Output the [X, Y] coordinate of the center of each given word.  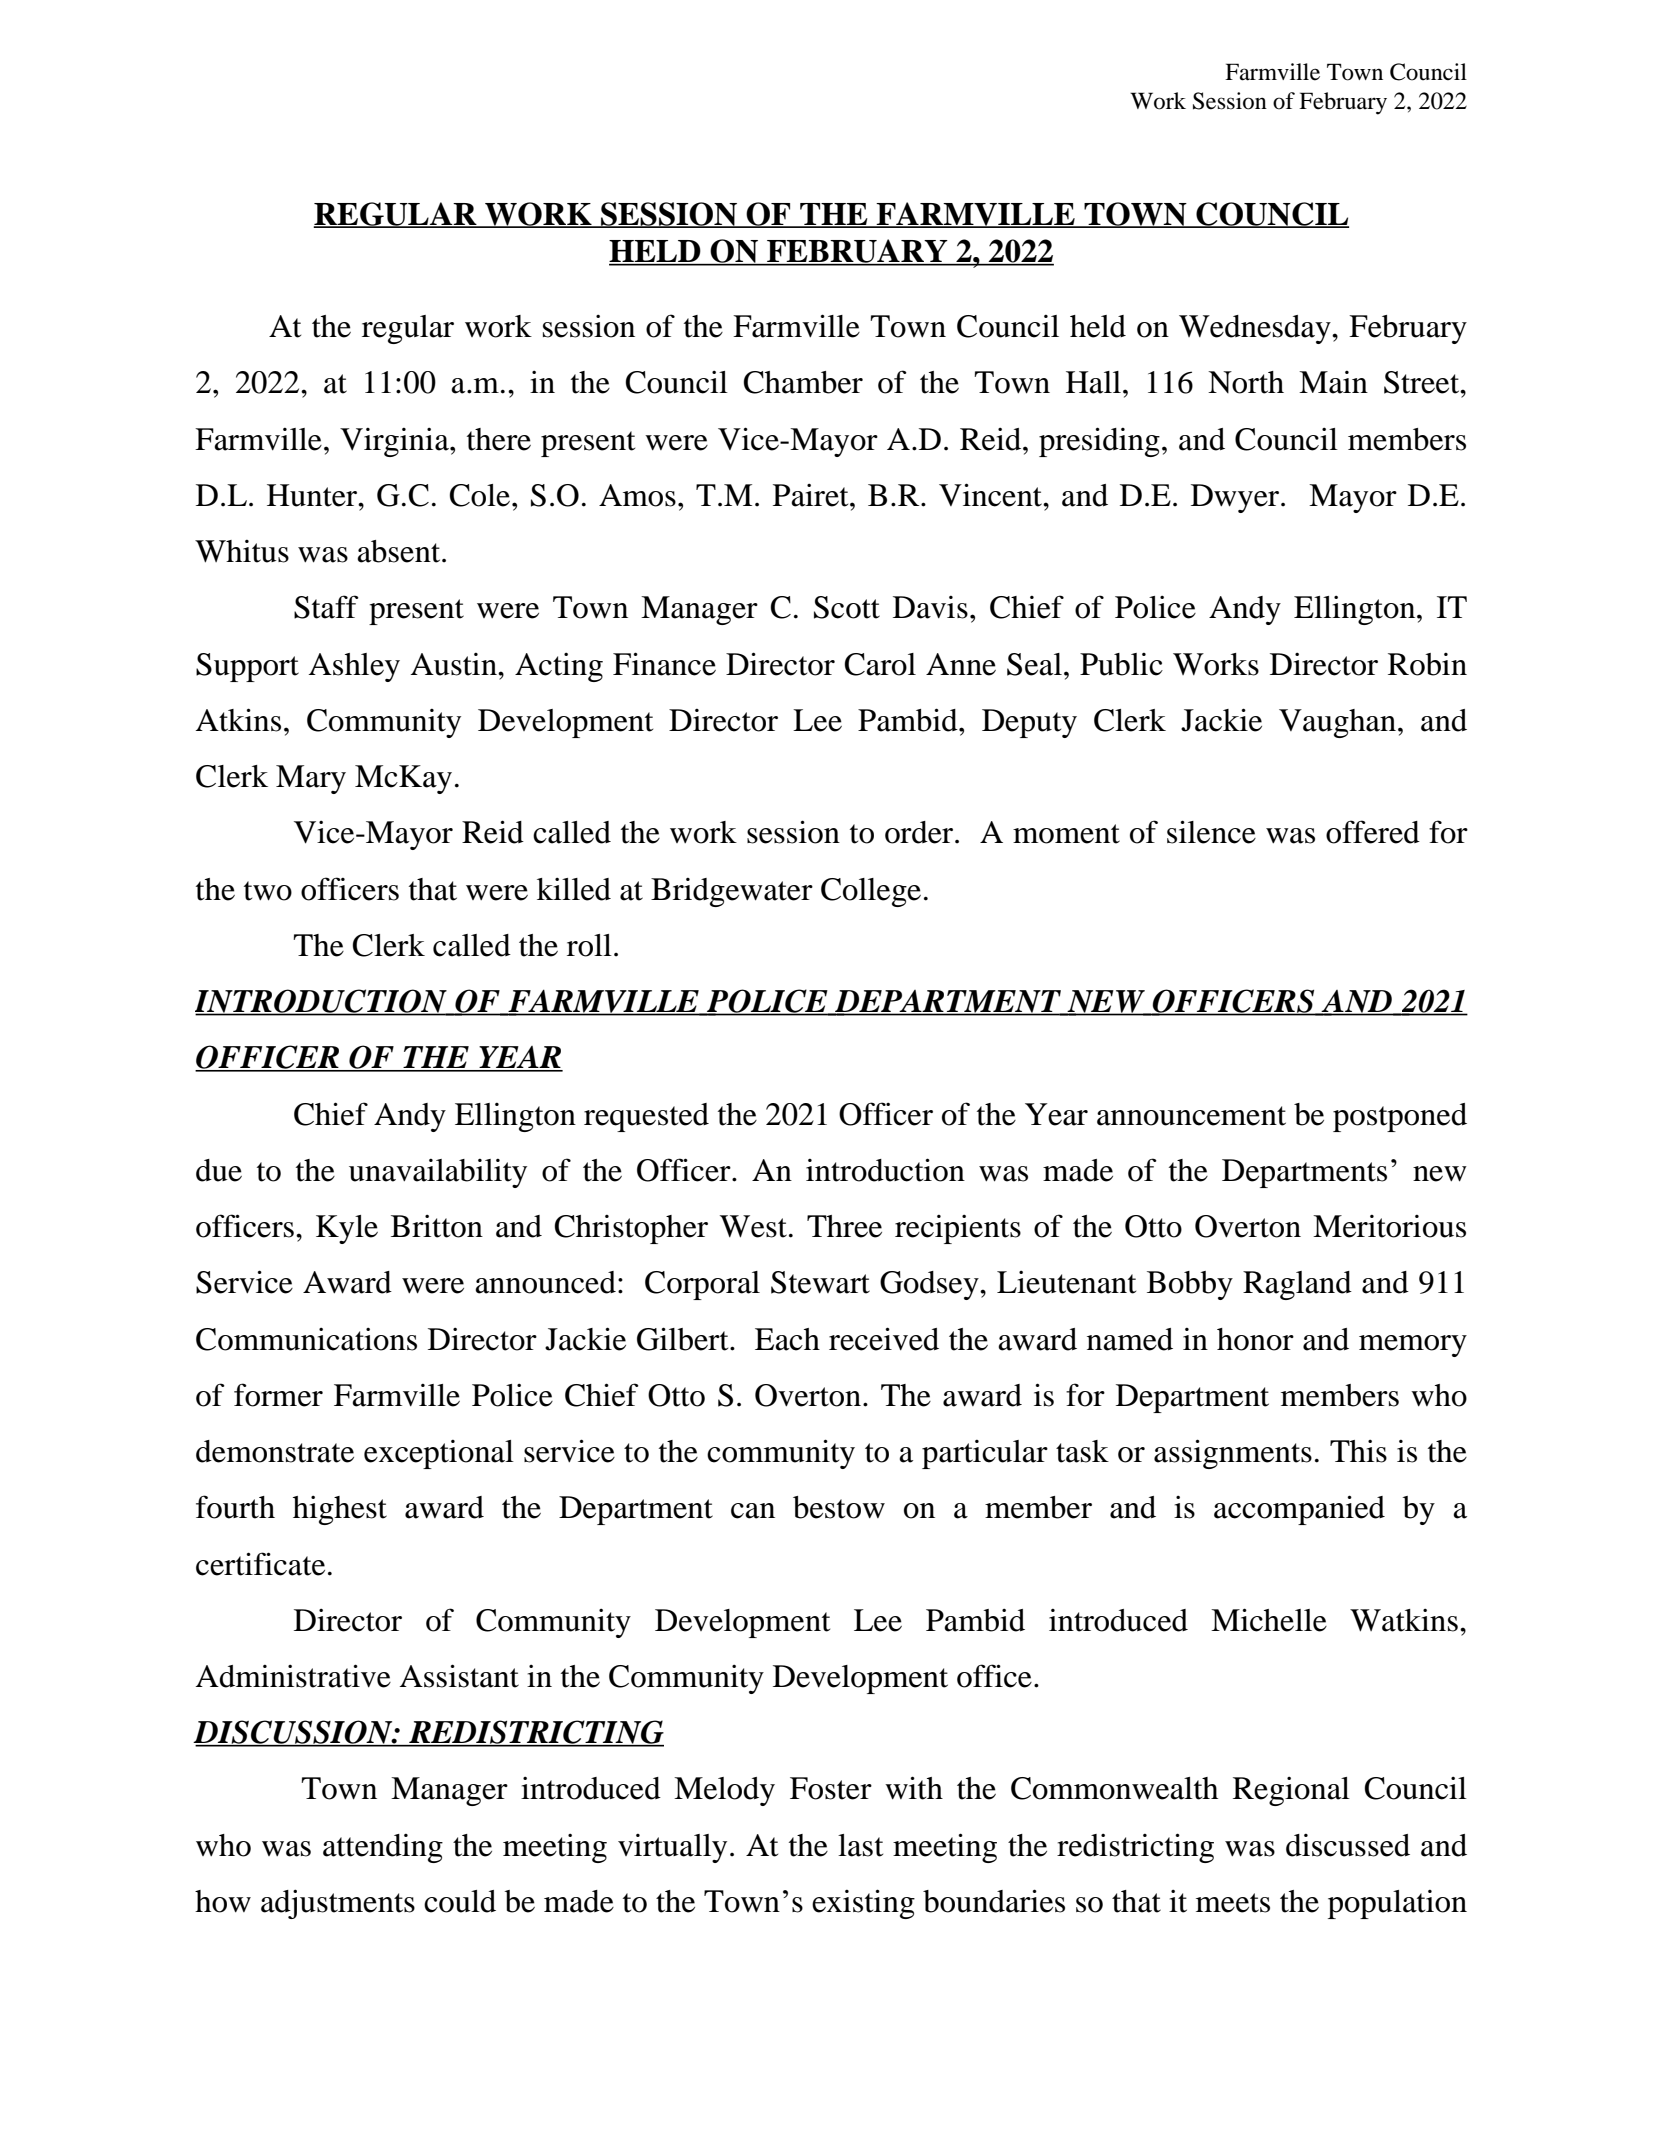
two [268, 891]
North [1246, 382]
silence [1211, 832]
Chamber [803, 382]
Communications [306, 1339]
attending [383, 1848]
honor [1255, 1339]
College [871, 892]
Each [787, 1339]
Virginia [395, 442]
